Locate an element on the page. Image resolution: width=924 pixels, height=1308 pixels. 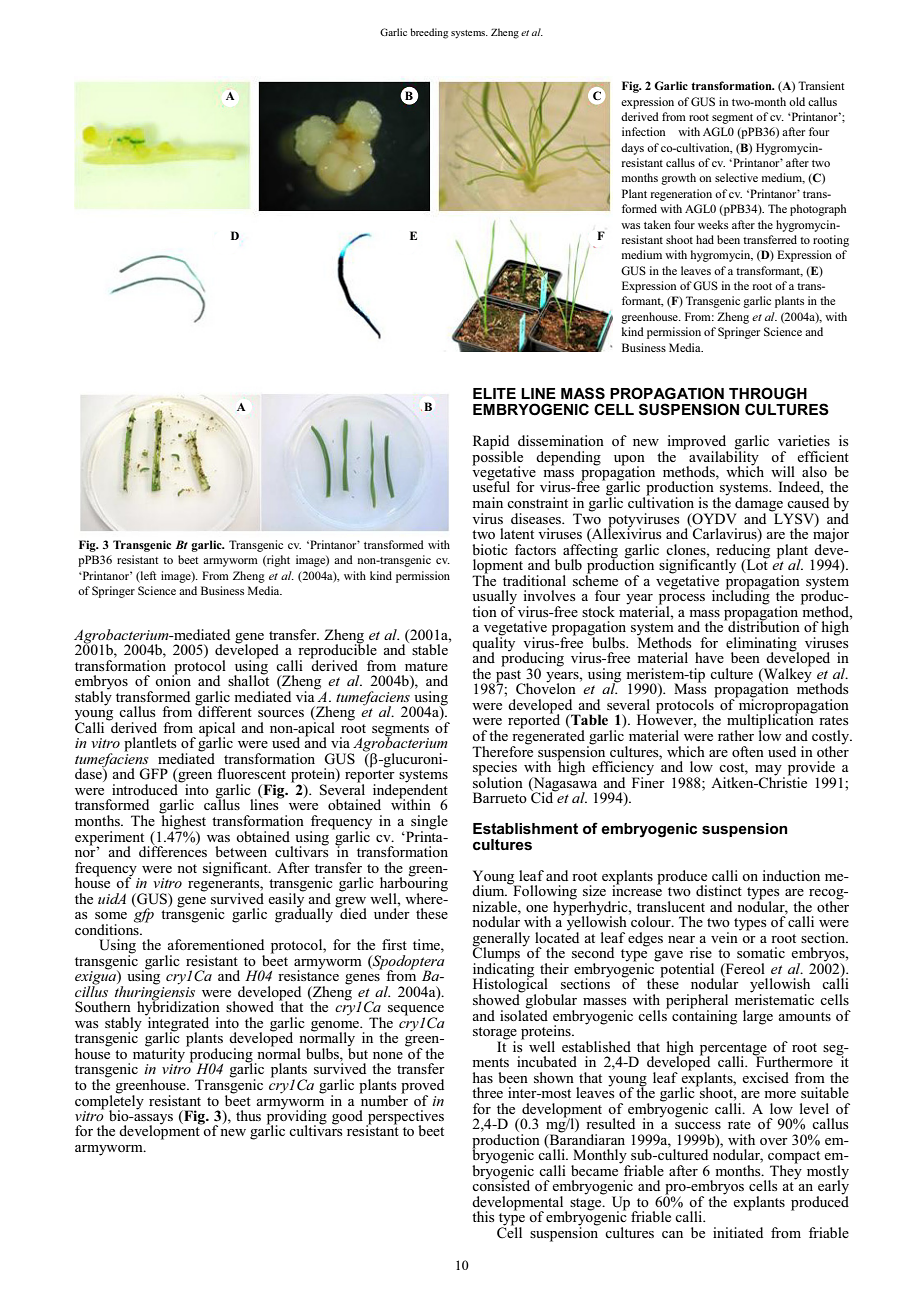
initiated is located at coordinates (738, 1232).
